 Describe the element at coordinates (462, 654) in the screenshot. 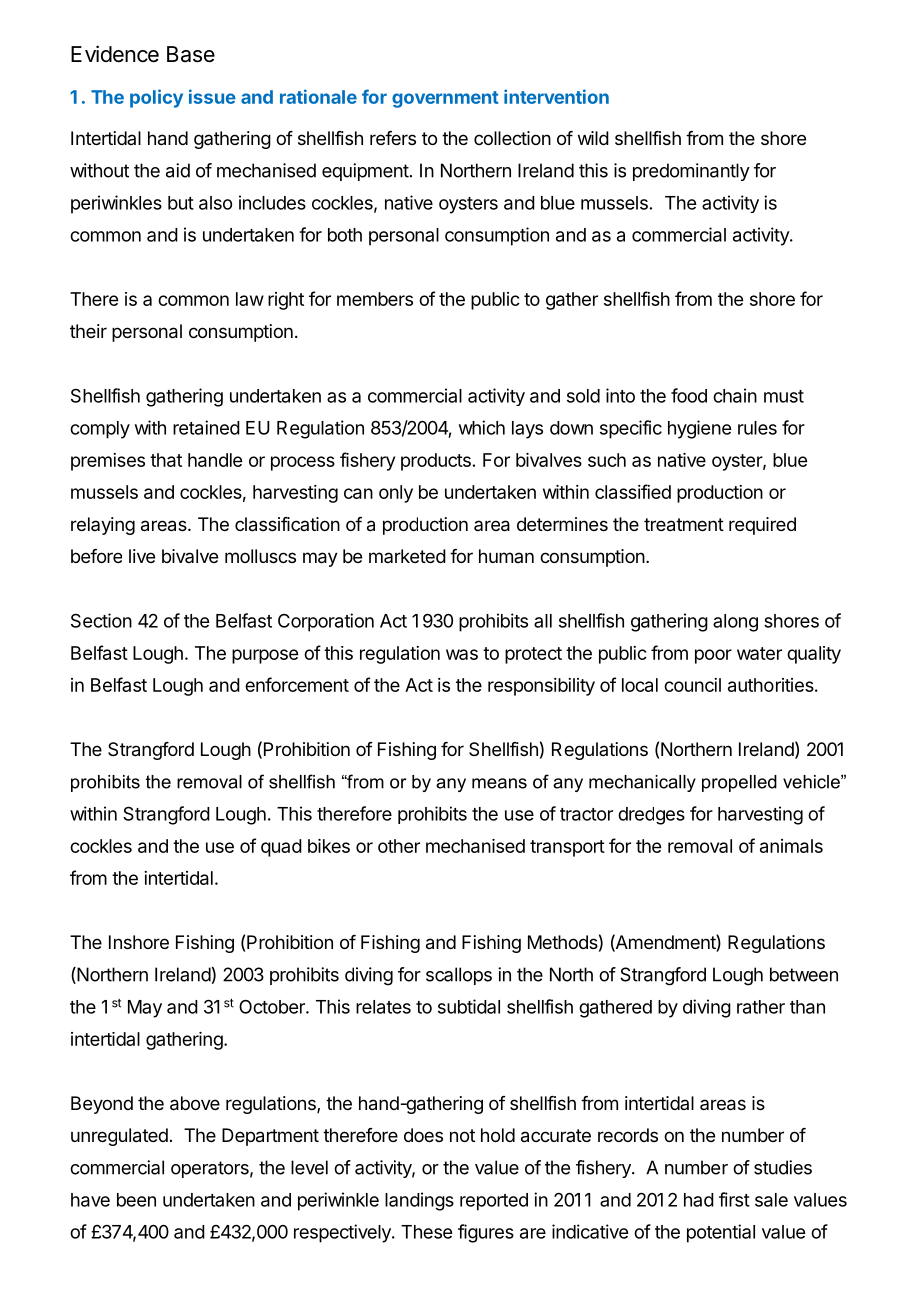

I see `was` at that location.
